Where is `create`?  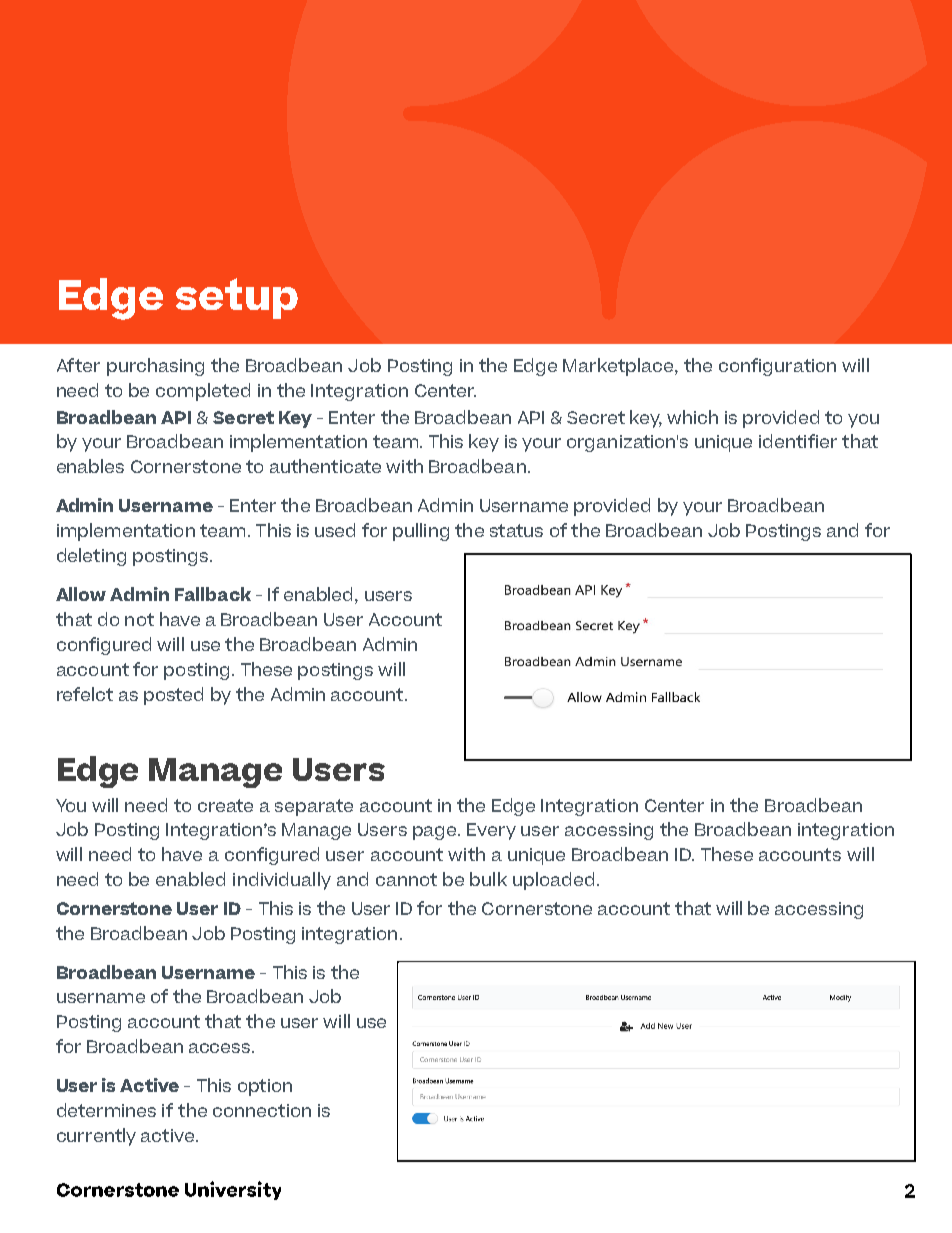 create is located at coordinates (225, 805).
